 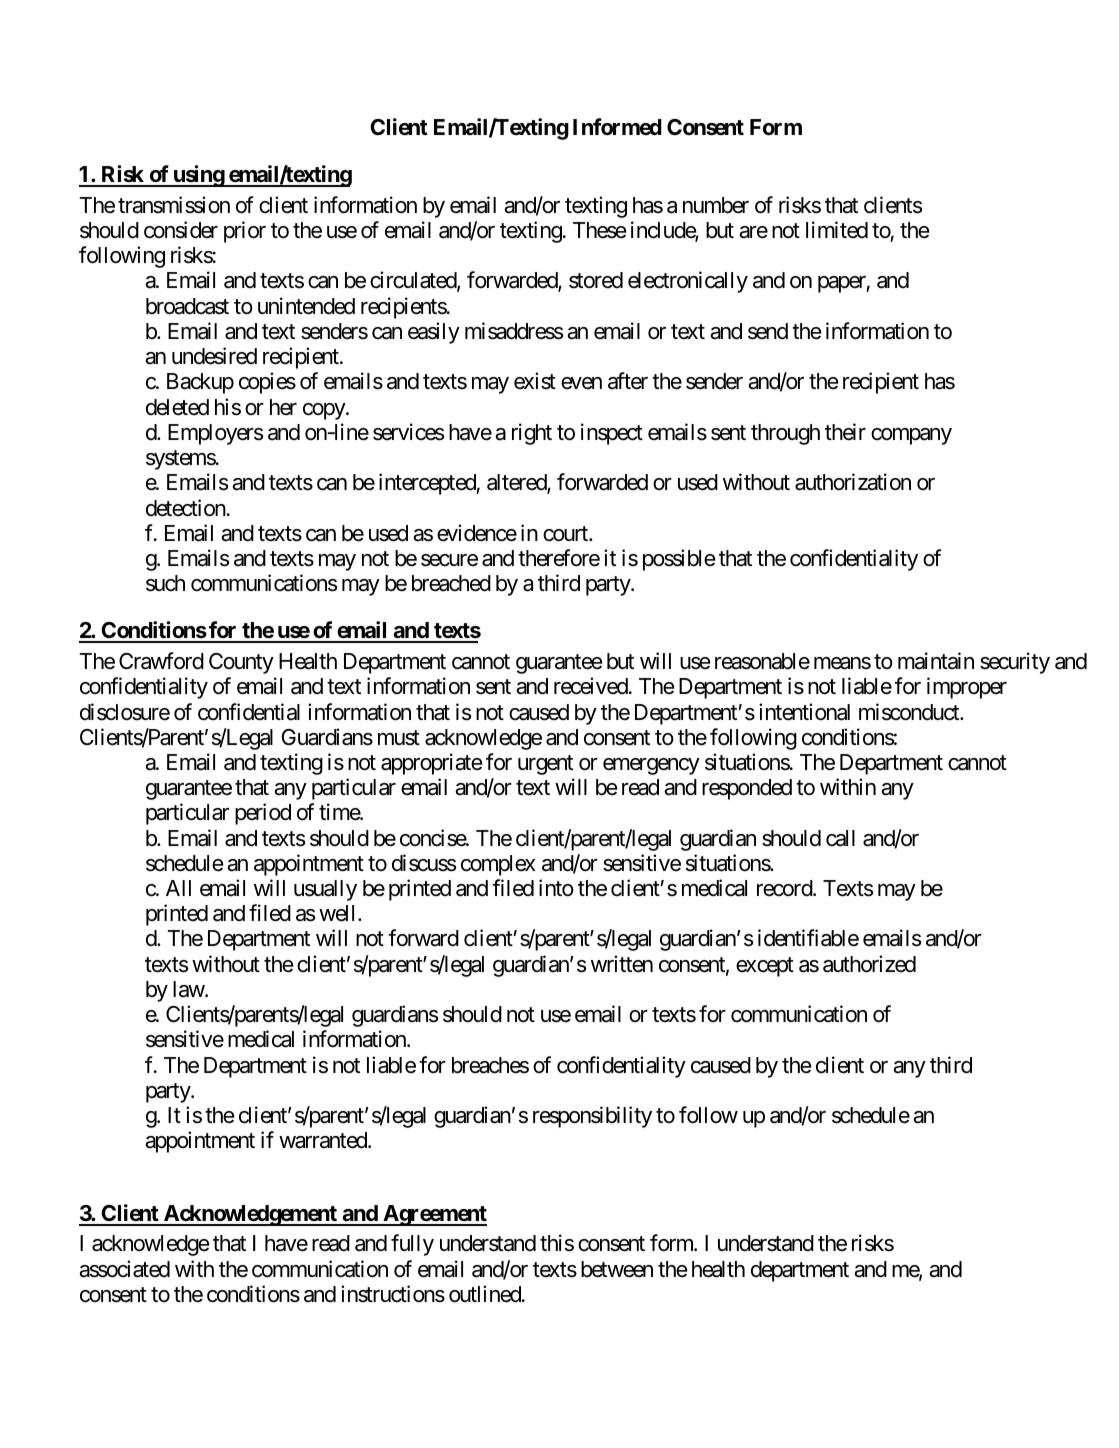 I want to click on detection, so click(x=186, y=508).
